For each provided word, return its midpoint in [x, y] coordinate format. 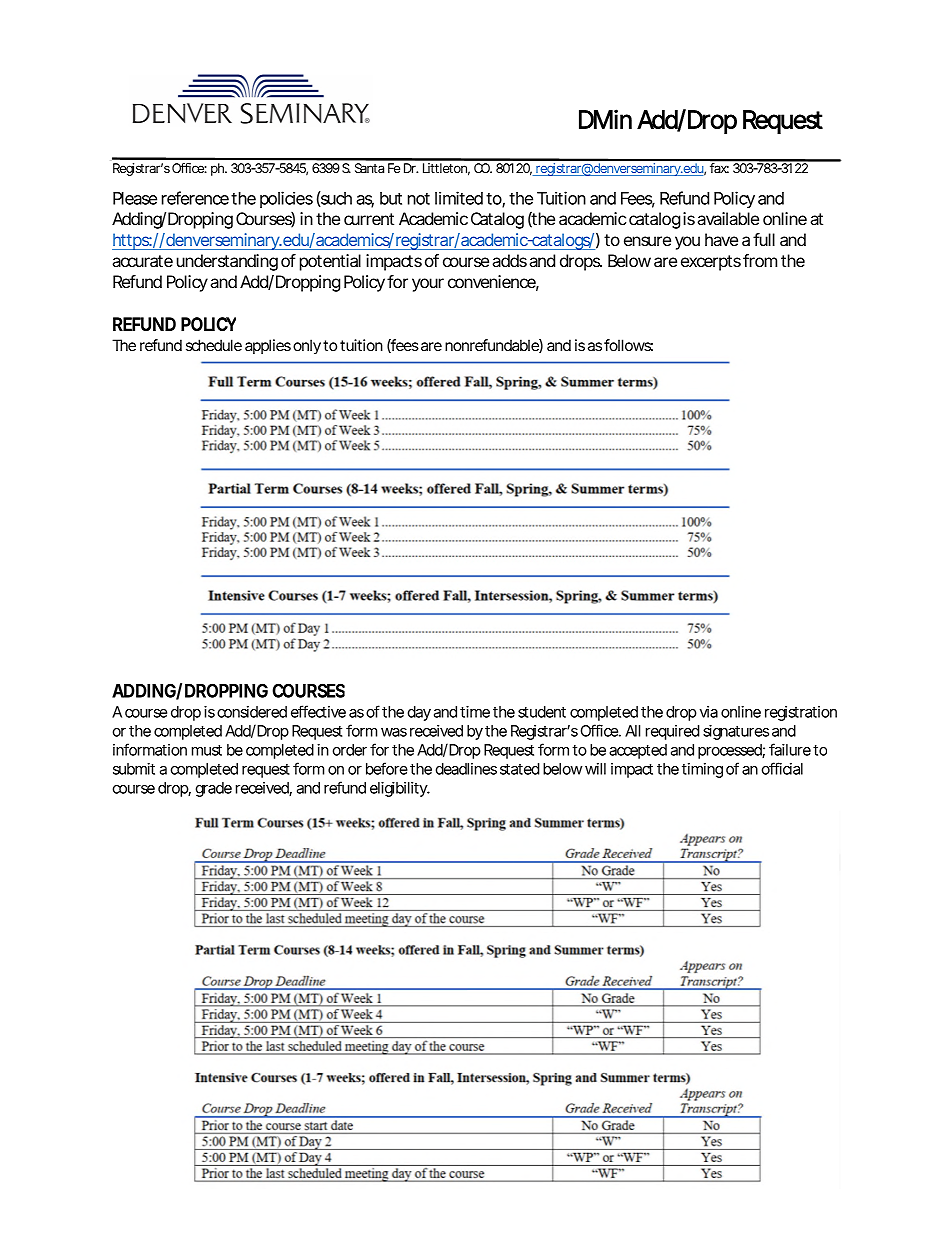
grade [214, 789]
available [728, 218]
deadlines [466, 769]
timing [702, 770]
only [307, 347]
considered [252, 712]
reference [195, 198]
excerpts [711, 263]
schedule [214, 345]
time [475, 712]
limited [459, 198]
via [709, 712]
